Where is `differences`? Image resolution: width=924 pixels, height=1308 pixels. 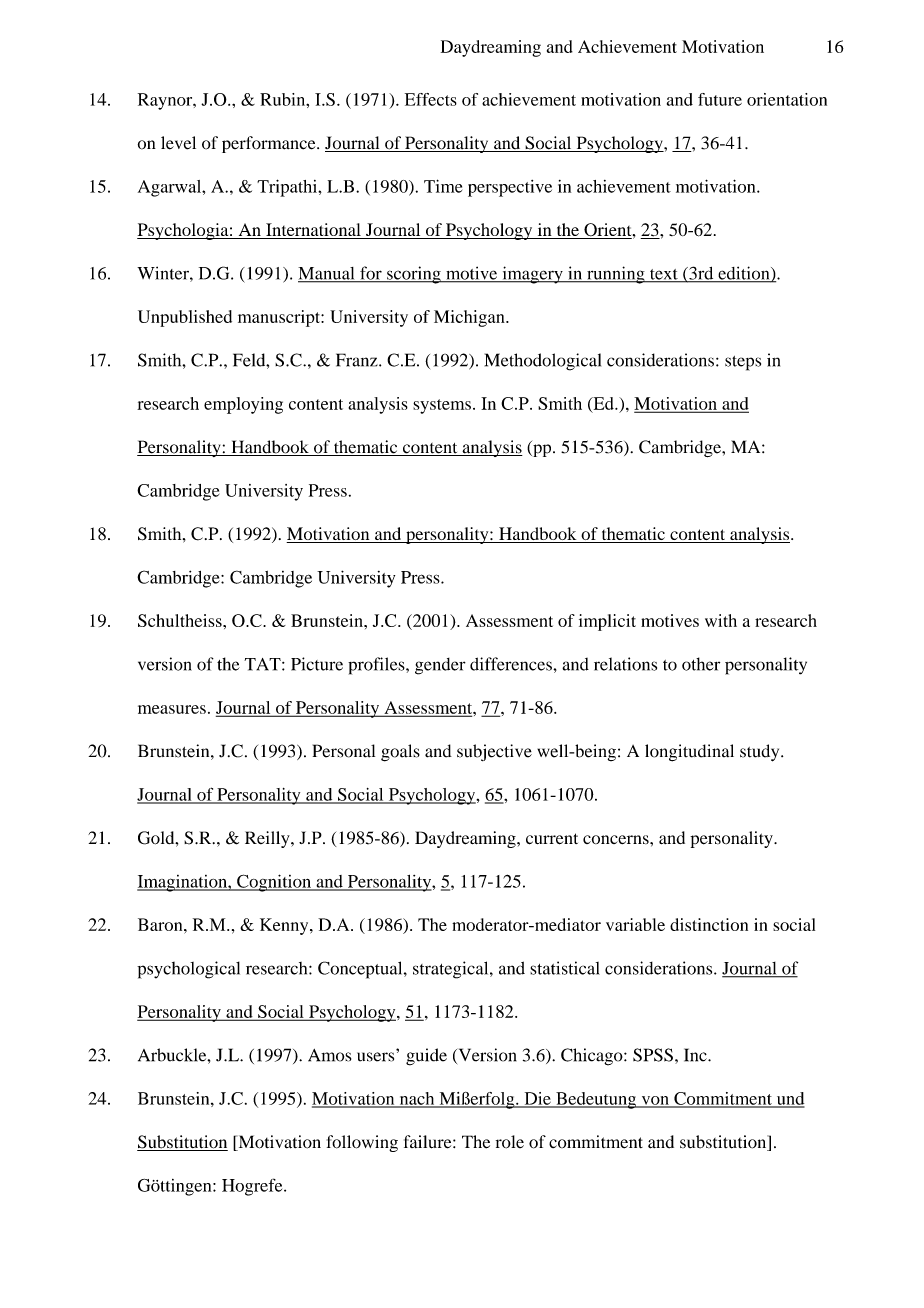
differences is located at coordinates (512, 664).
